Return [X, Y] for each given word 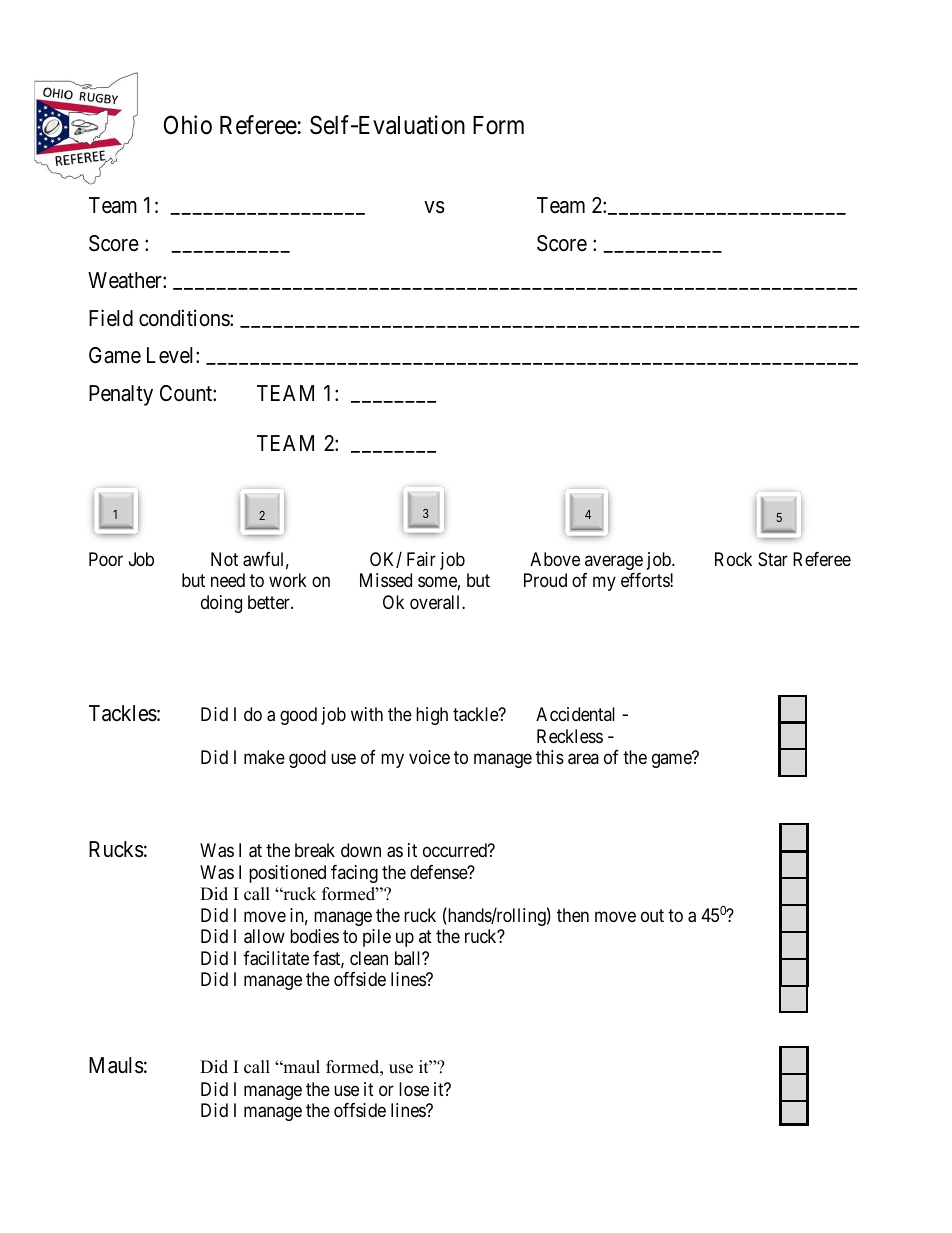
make [264, 757]
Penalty [121, 395]
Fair [421, 559]
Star [773, 559]
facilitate [276, 958]
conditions [185, 318]
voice [429, 757]
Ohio [188, 125]
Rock [733, 559]
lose [414, 1089]
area [583, 759]
